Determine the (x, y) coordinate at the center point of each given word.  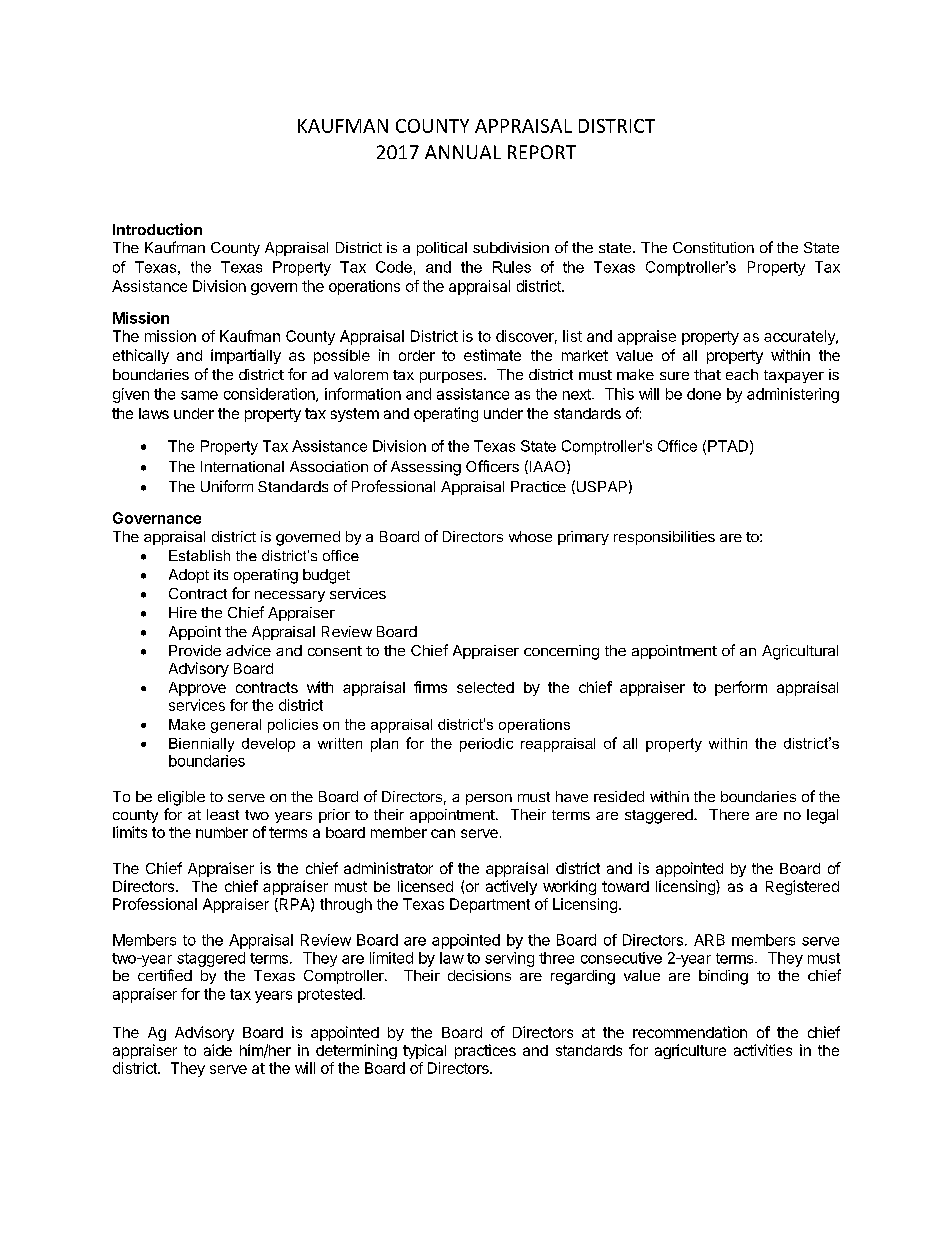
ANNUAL (463, 152)
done (704, 394)
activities (763, 1050)
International (242, 466)
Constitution (713, 247)
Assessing (426, 468)
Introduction (157, 229)
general (236, 726)
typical (424, 1051)
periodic (486, 745)
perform (741, 688)
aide (218, 1050)
